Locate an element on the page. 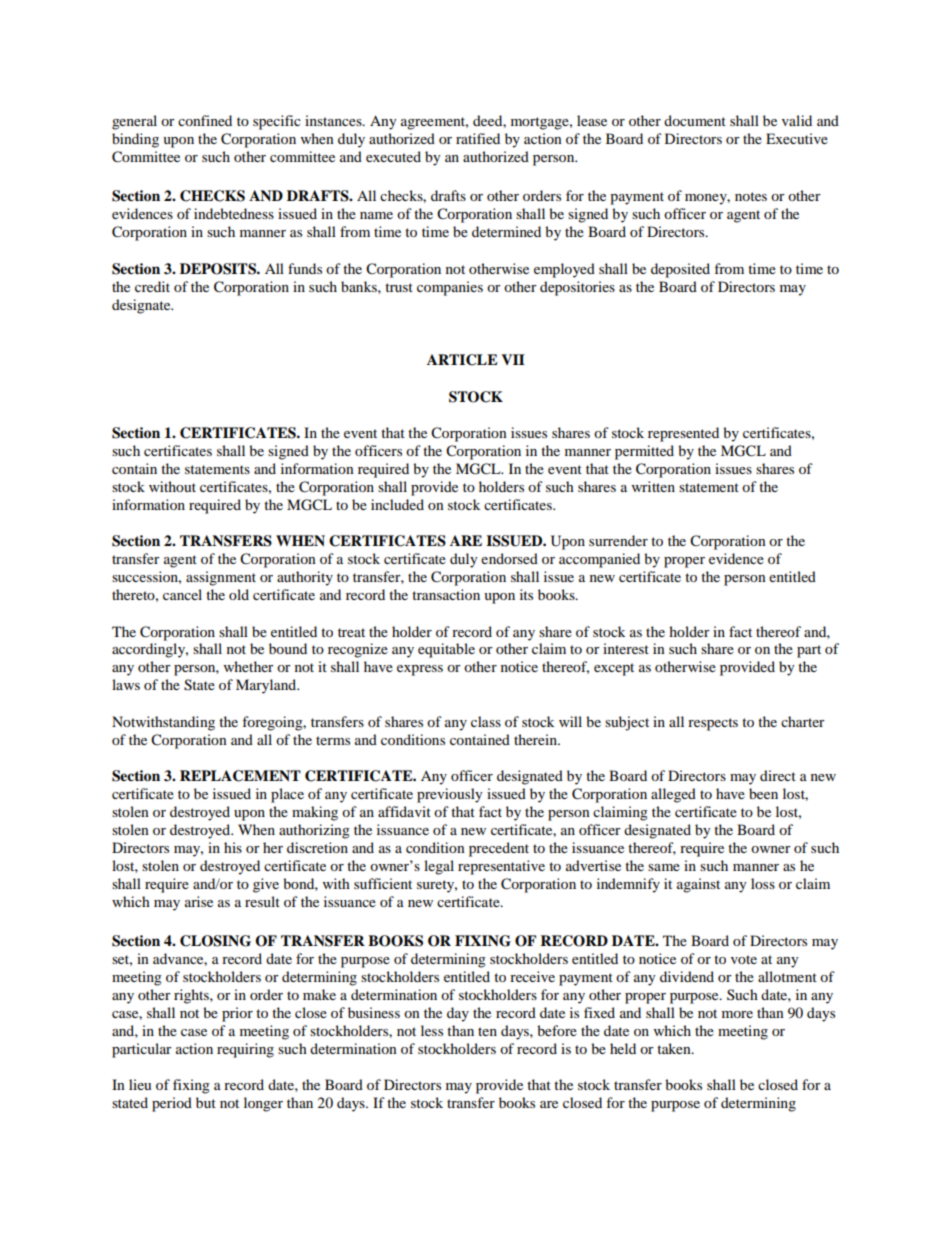 Image resolution: width=952 pixels, height=1233 pixels. ratified is located at coordinates (478, 138).
